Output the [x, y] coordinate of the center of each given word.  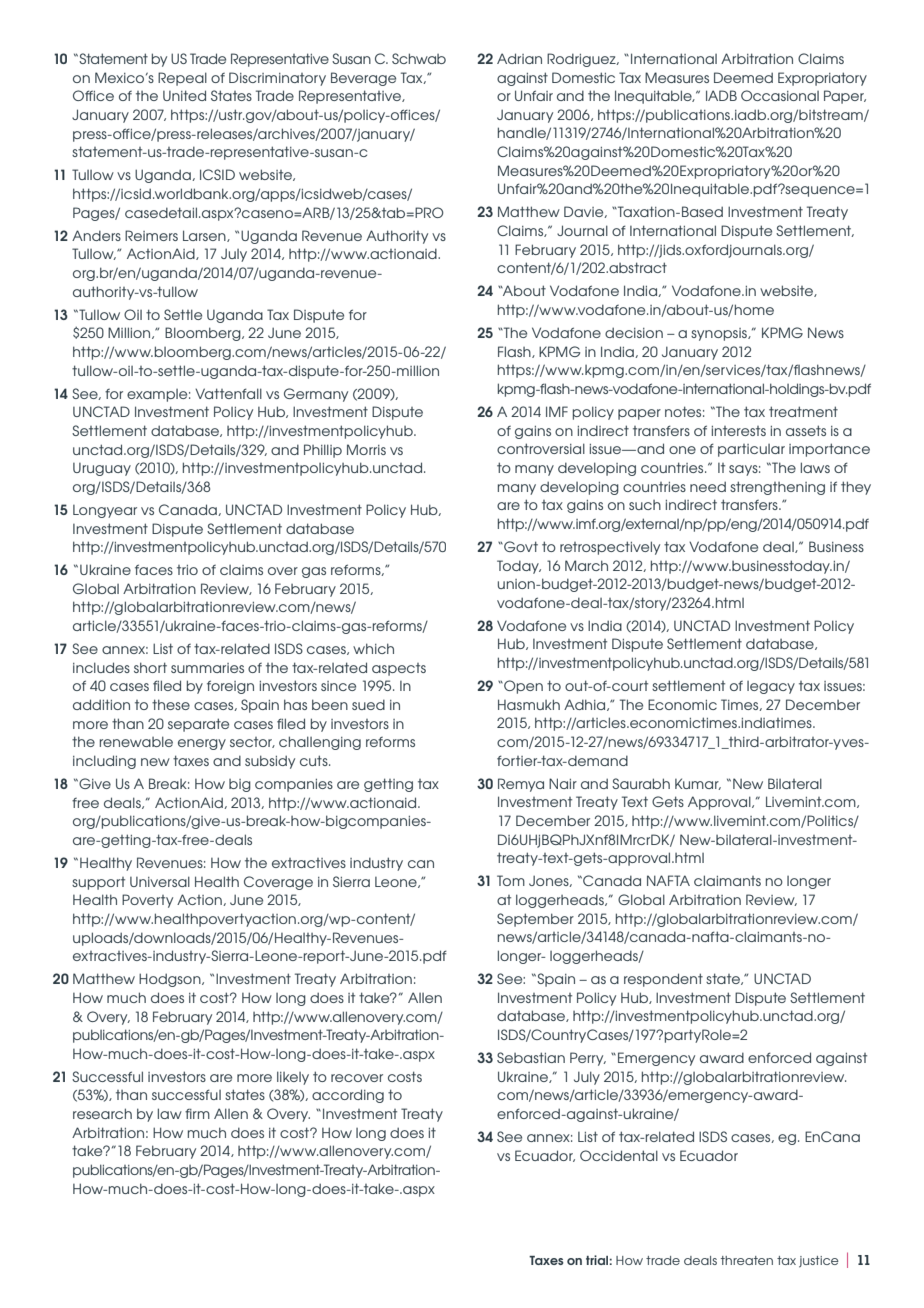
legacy [771, 687]
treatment [803, 411]
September [535, 920]
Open [522, 687]
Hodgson [171, 980]
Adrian [519, 58]
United [184, 95]
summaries [207, 668]
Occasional [780, 95]
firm [197, 1114]
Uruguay [102, 469]
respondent [663, 980]
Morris [366, 449]
